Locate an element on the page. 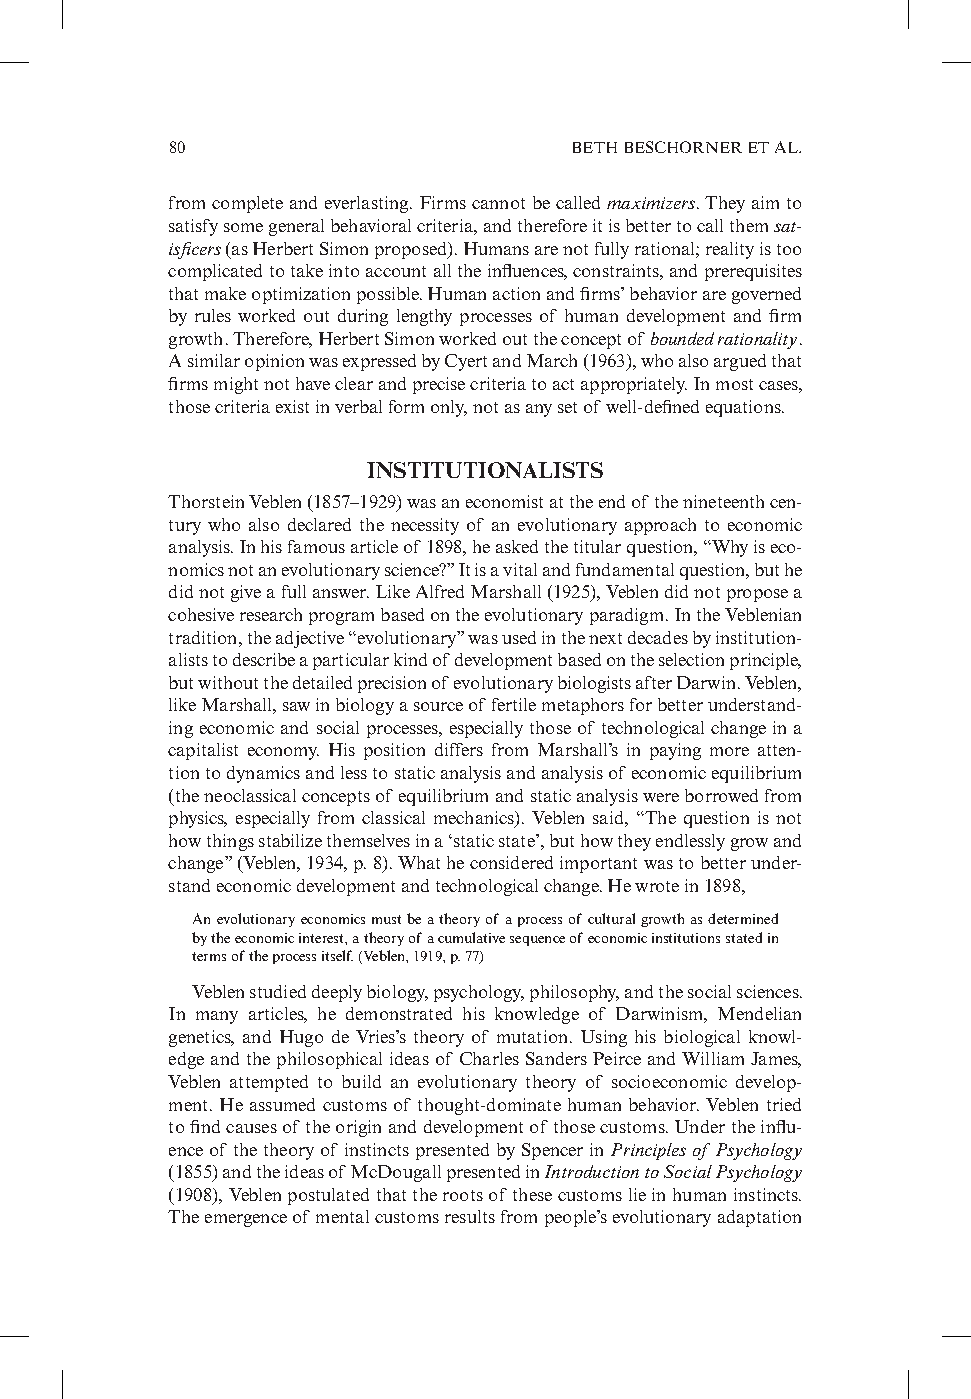  complete is located at coordinates (247, 204).
